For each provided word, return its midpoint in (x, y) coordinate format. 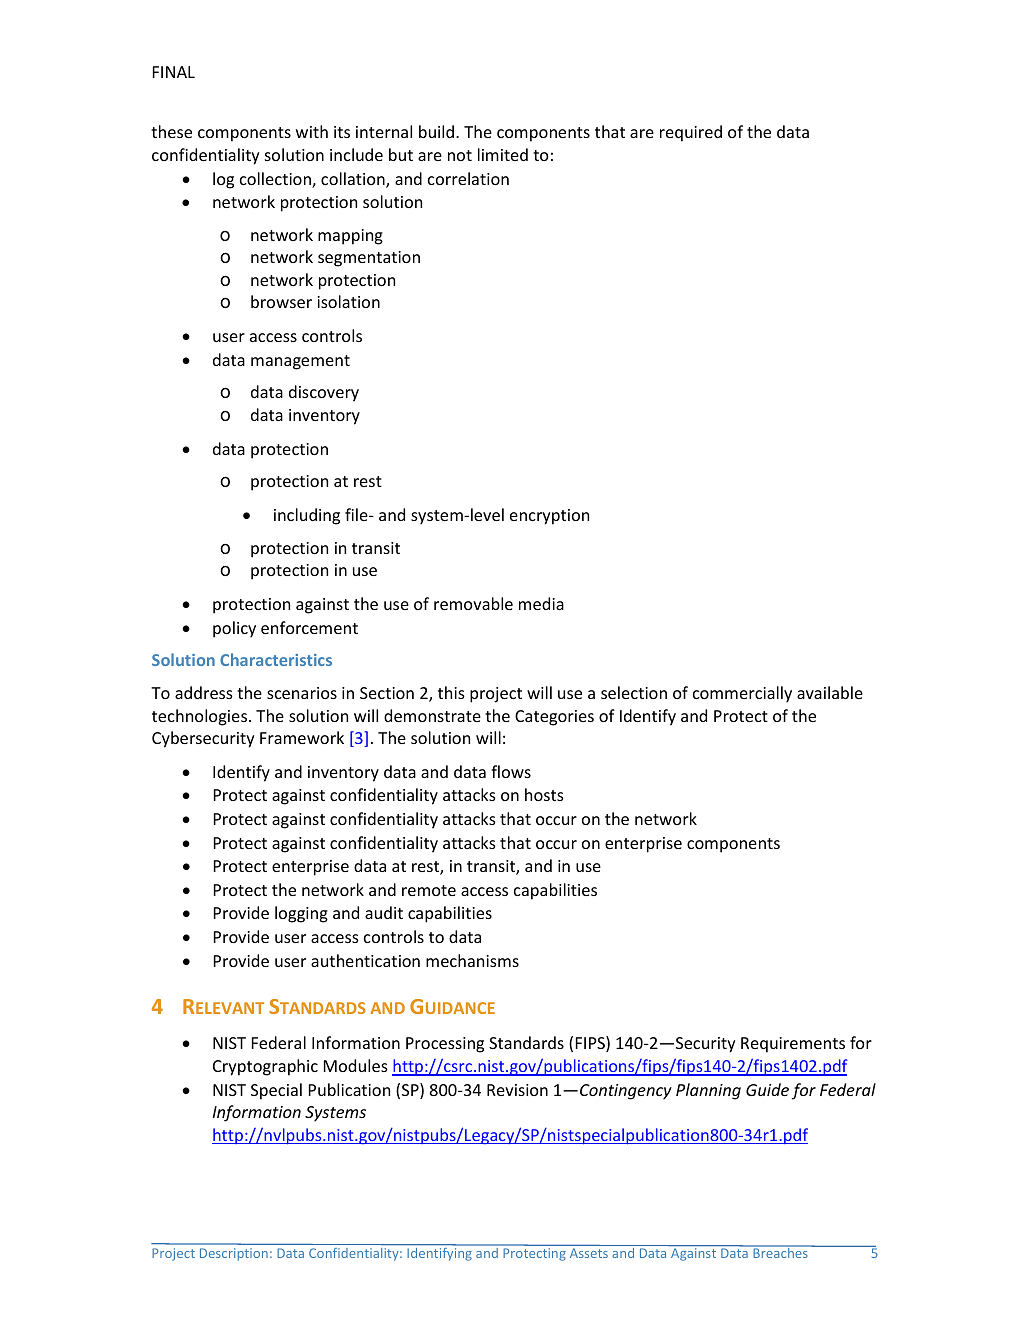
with (312, 131)
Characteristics (276, 659)
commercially (742, 694)
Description (234, 1254)
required (691, 133)
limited (503, 154)
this (451, 692)
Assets (589, 1253)
